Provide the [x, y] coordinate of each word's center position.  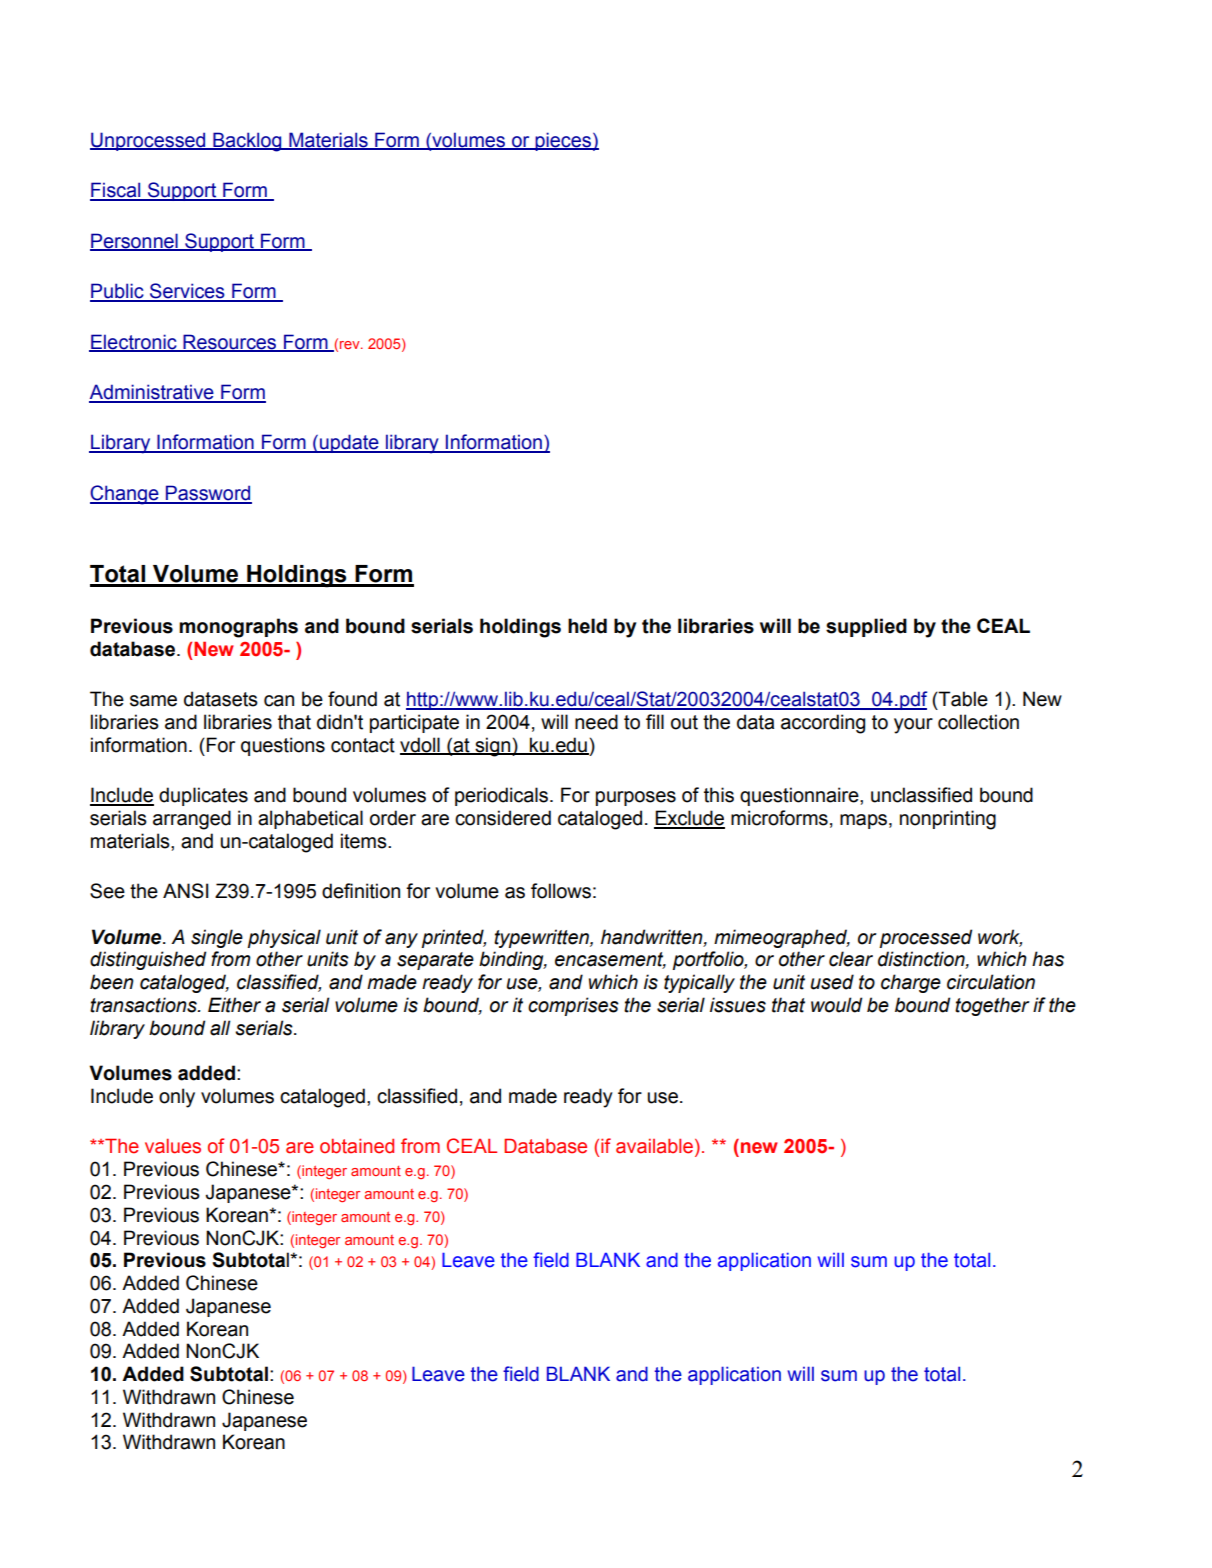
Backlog [247, 142]
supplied [866, 627]
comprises [573, 1006]
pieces [563, 141]
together [992, 1006]
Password [208, 494]
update [349, 443]
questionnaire [800, 796]
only [177, 1098]
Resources [230, 342]
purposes [636, 798]
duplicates [203, 796]
